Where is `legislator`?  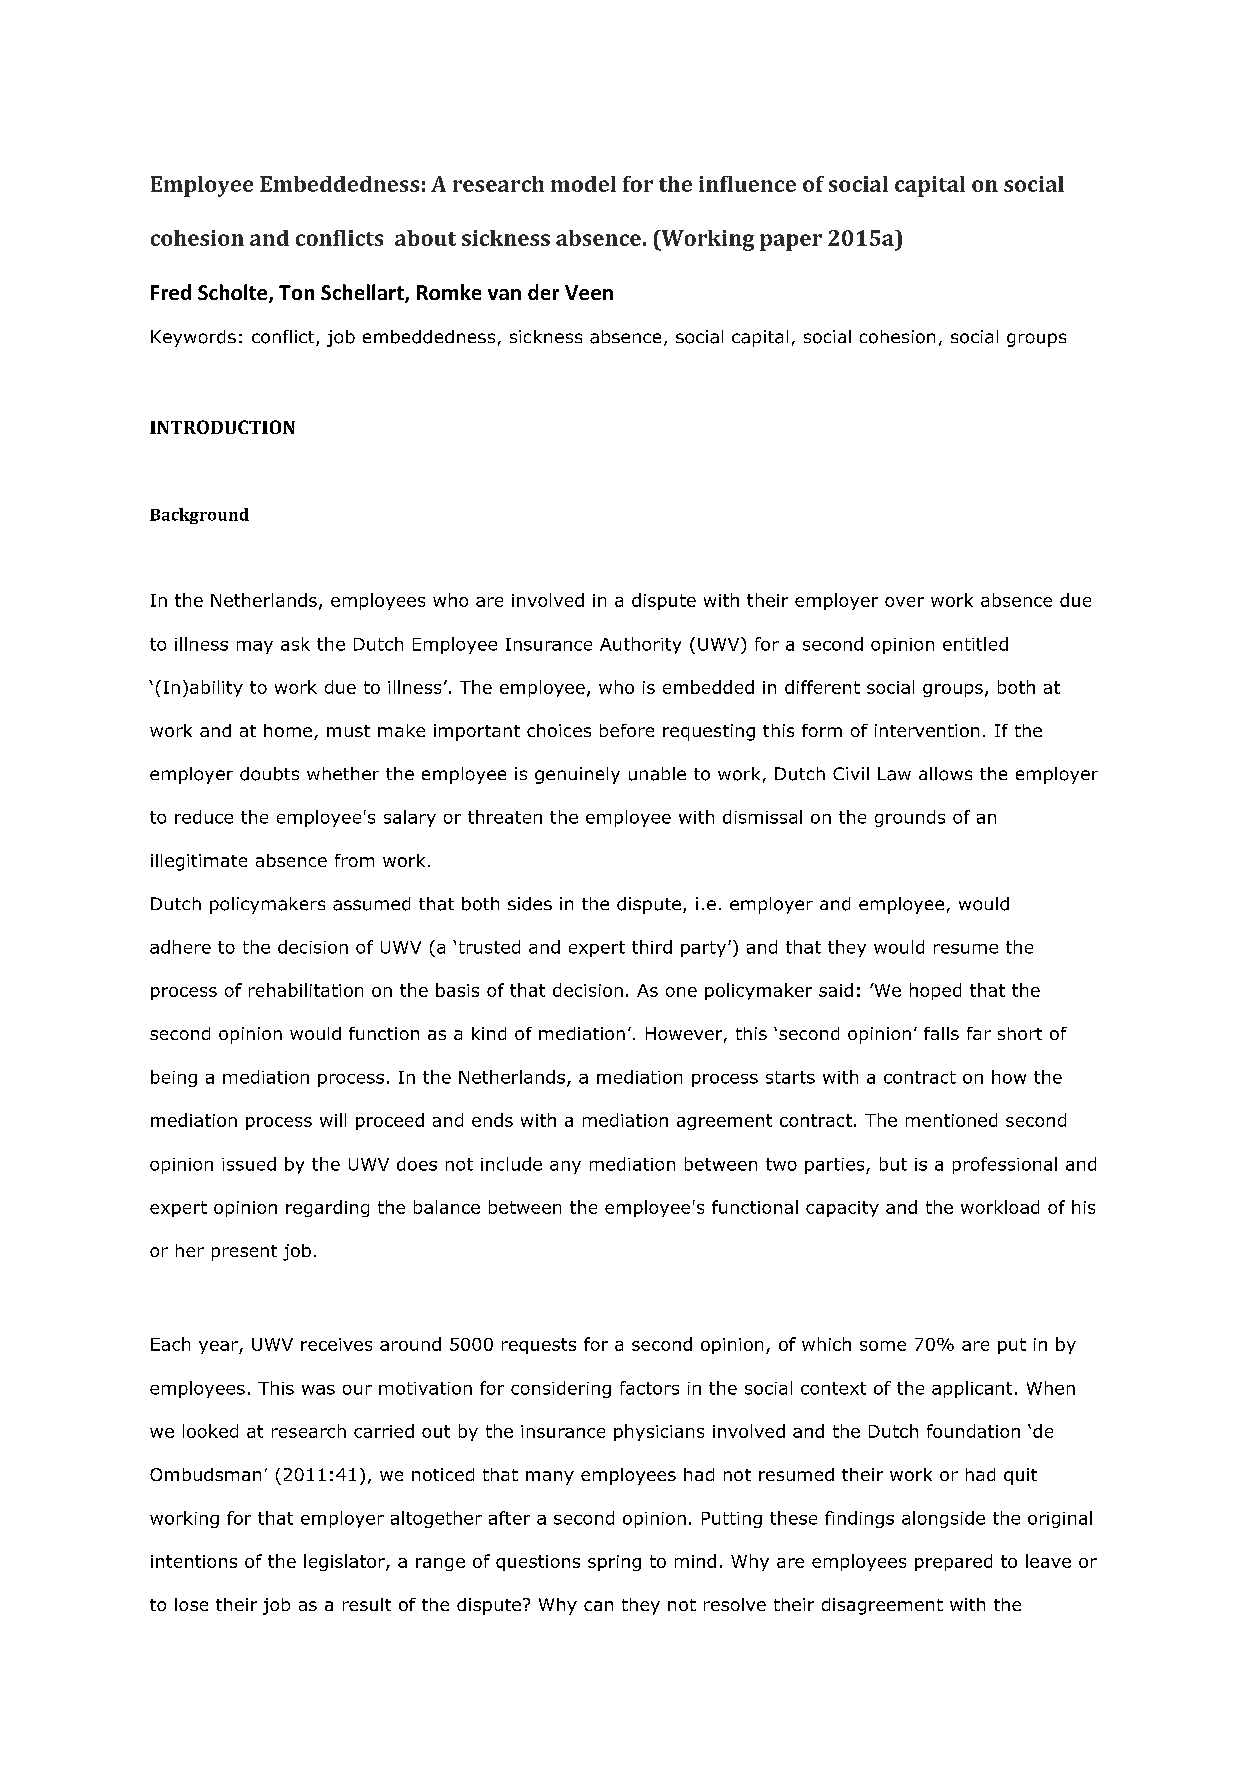
legislator is located at coordinates (345, 1562).
